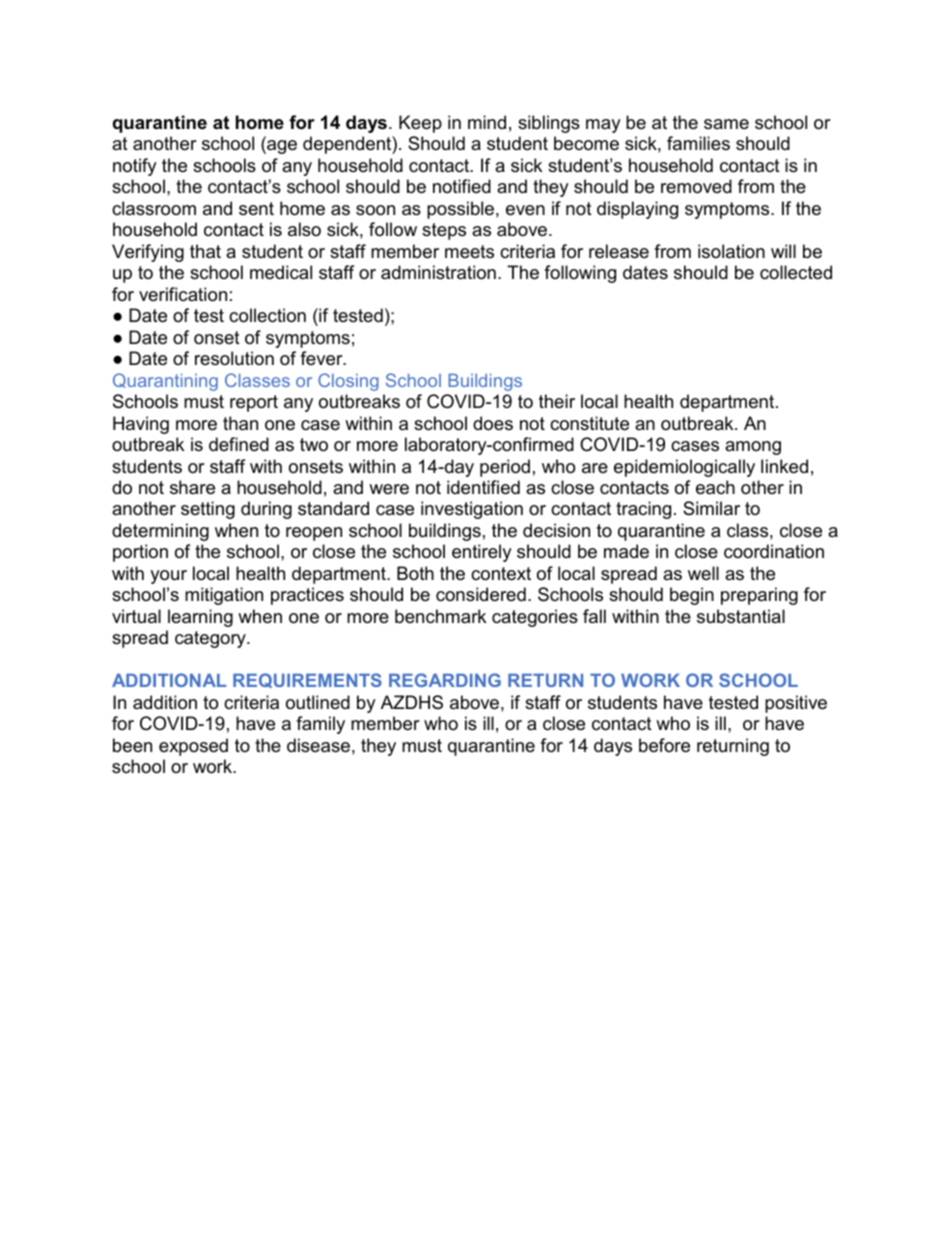 This screenshot has width=952, height=1233. I want to click on families, so click(698, 143).
